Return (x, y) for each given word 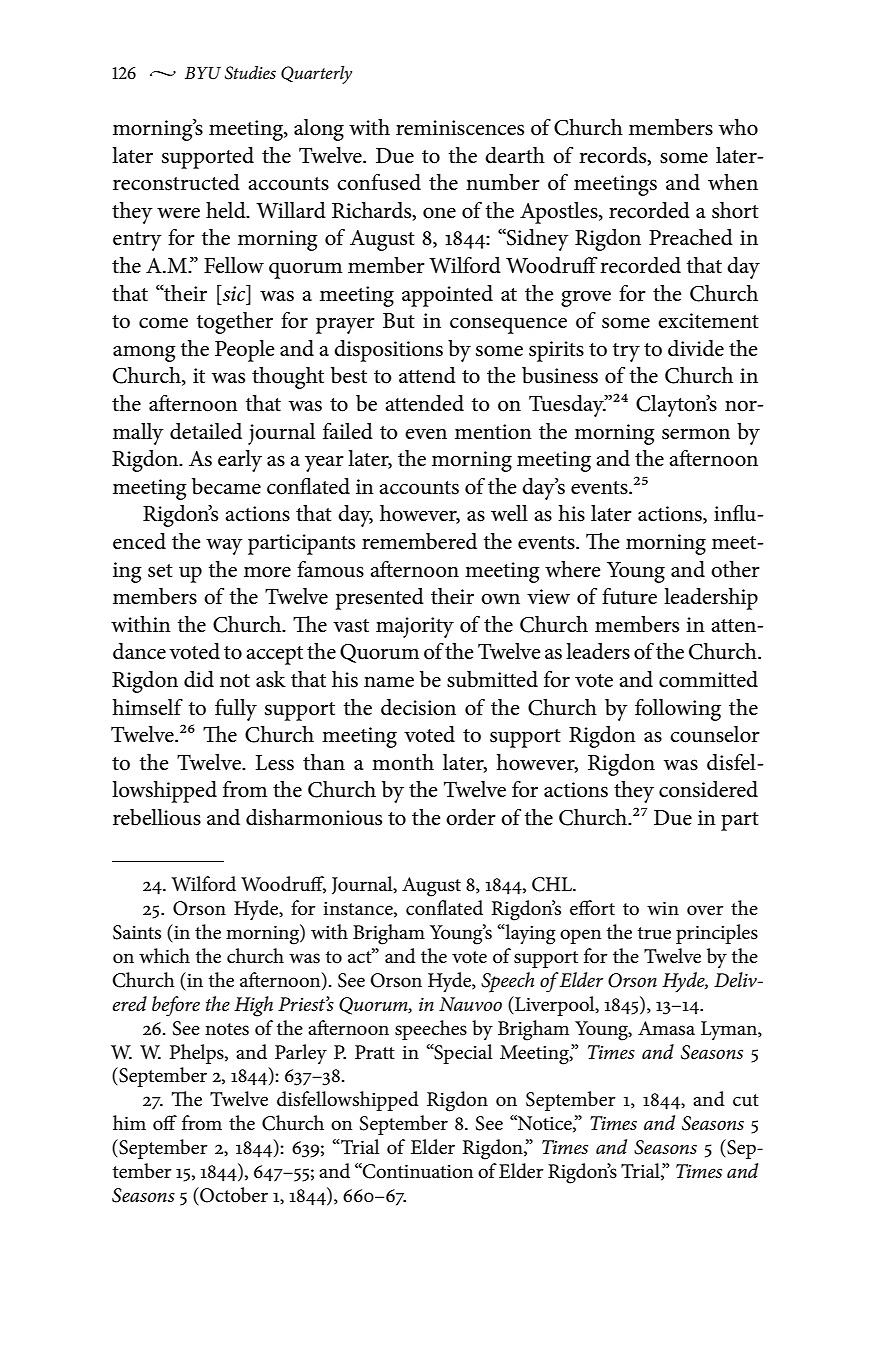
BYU (203, 73)
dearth (515, 155)
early (240, 461)
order (471, 817)
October (233, 1196)
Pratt (375, 1052)
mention (493, 432)
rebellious (157, 817)
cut (746, 1100)
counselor (715, 734)
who (738, 127)
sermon (696, 434)
